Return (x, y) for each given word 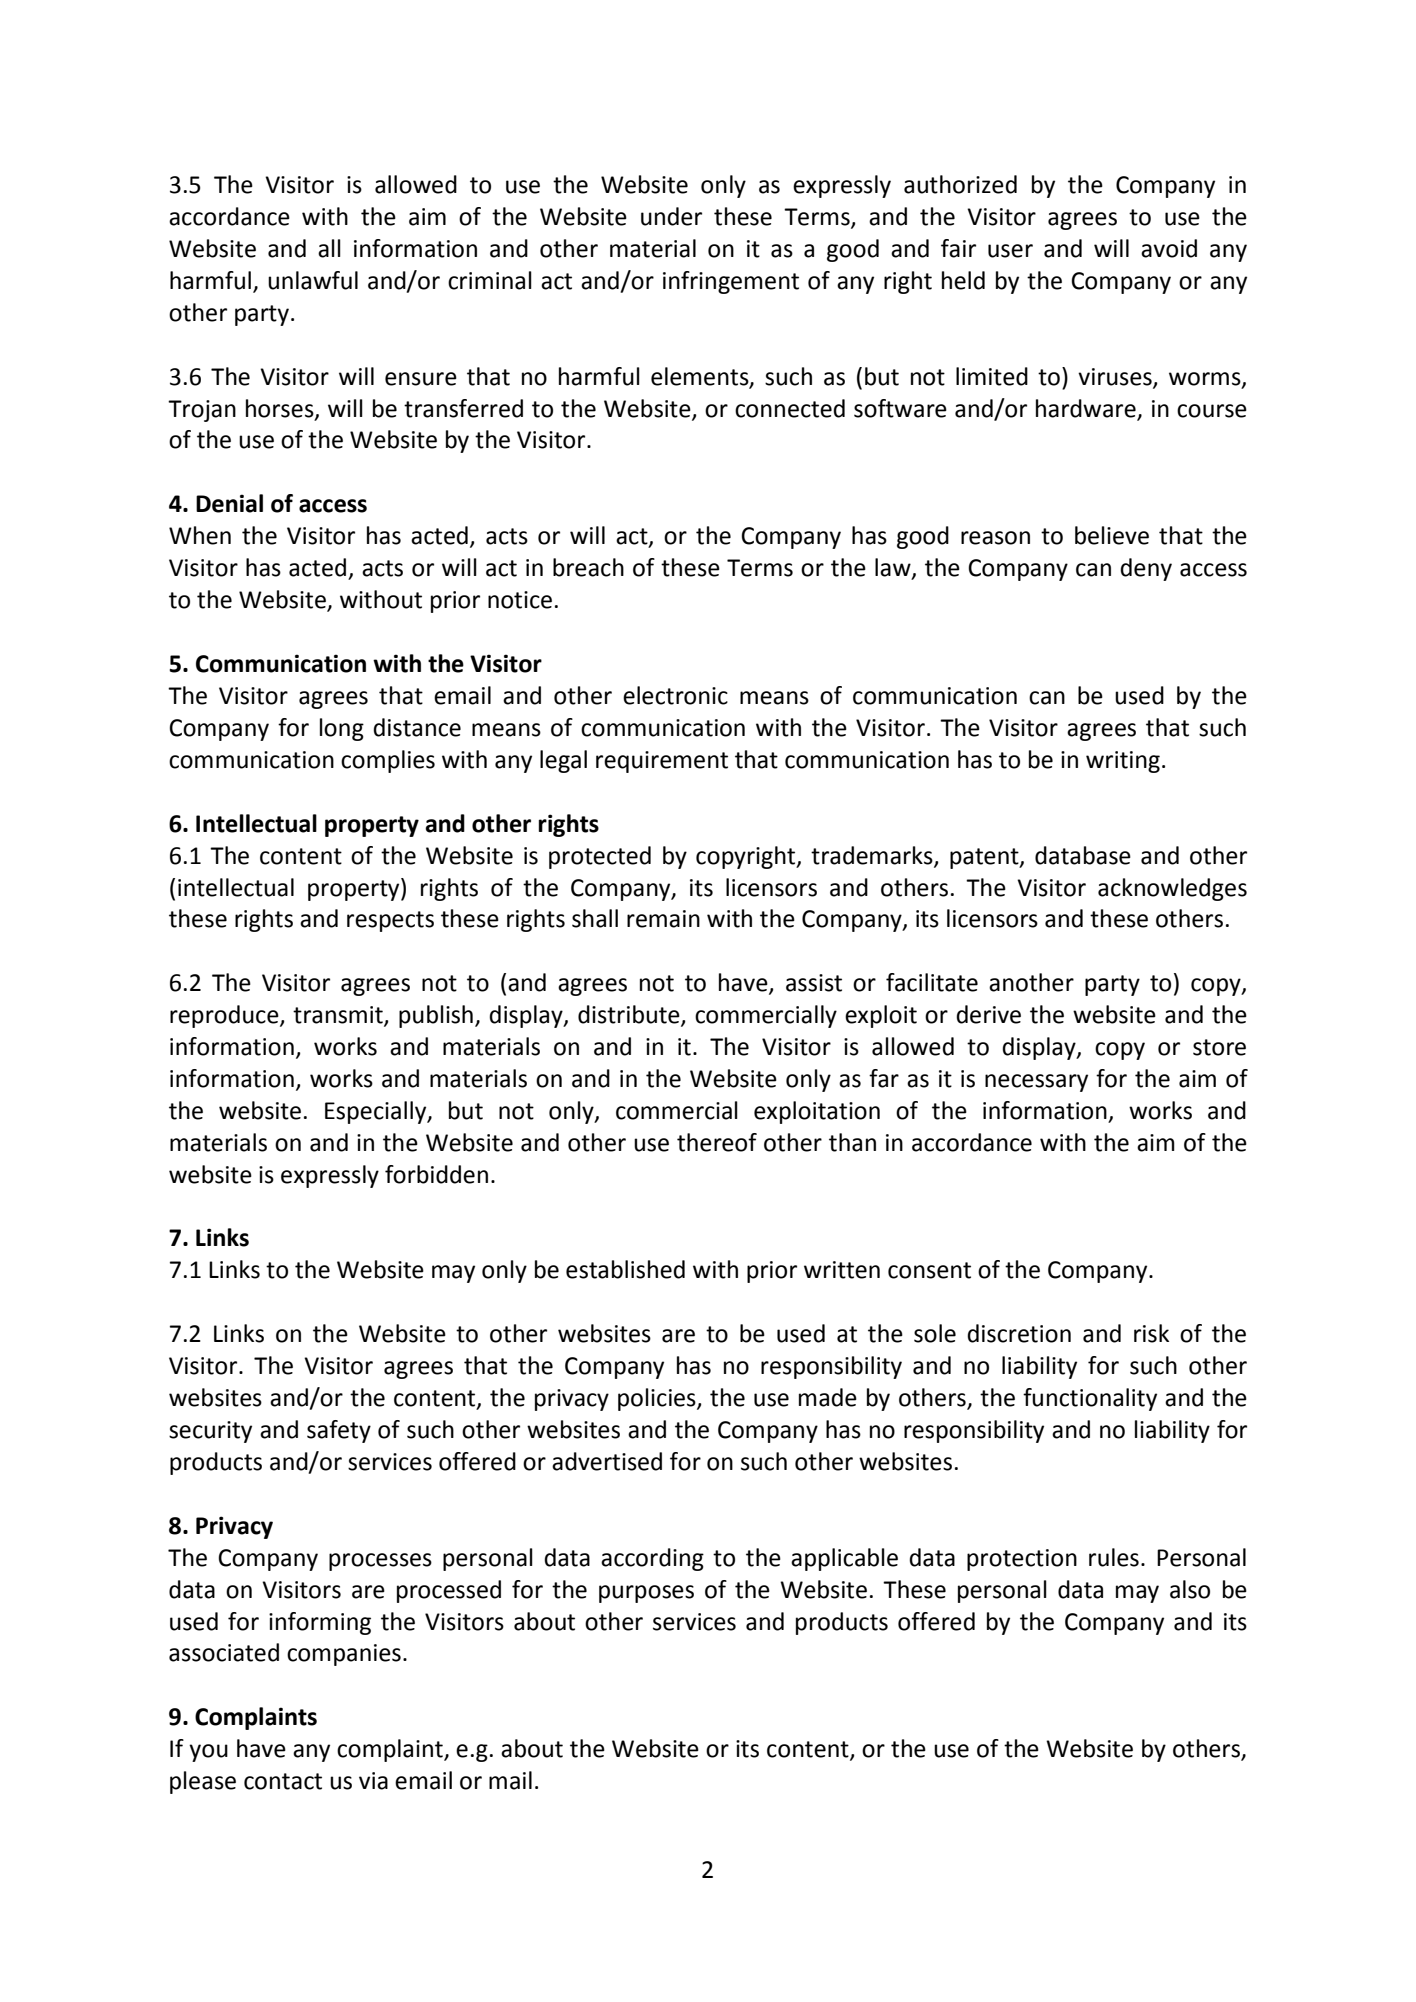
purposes (646, 1594)
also (1190, 1589)
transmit (339, 1016)
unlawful (313, 280)
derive (988, 1014)
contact (283, 1781)
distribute (630, 1015)
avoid (1169, 248)
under (671, 216)
